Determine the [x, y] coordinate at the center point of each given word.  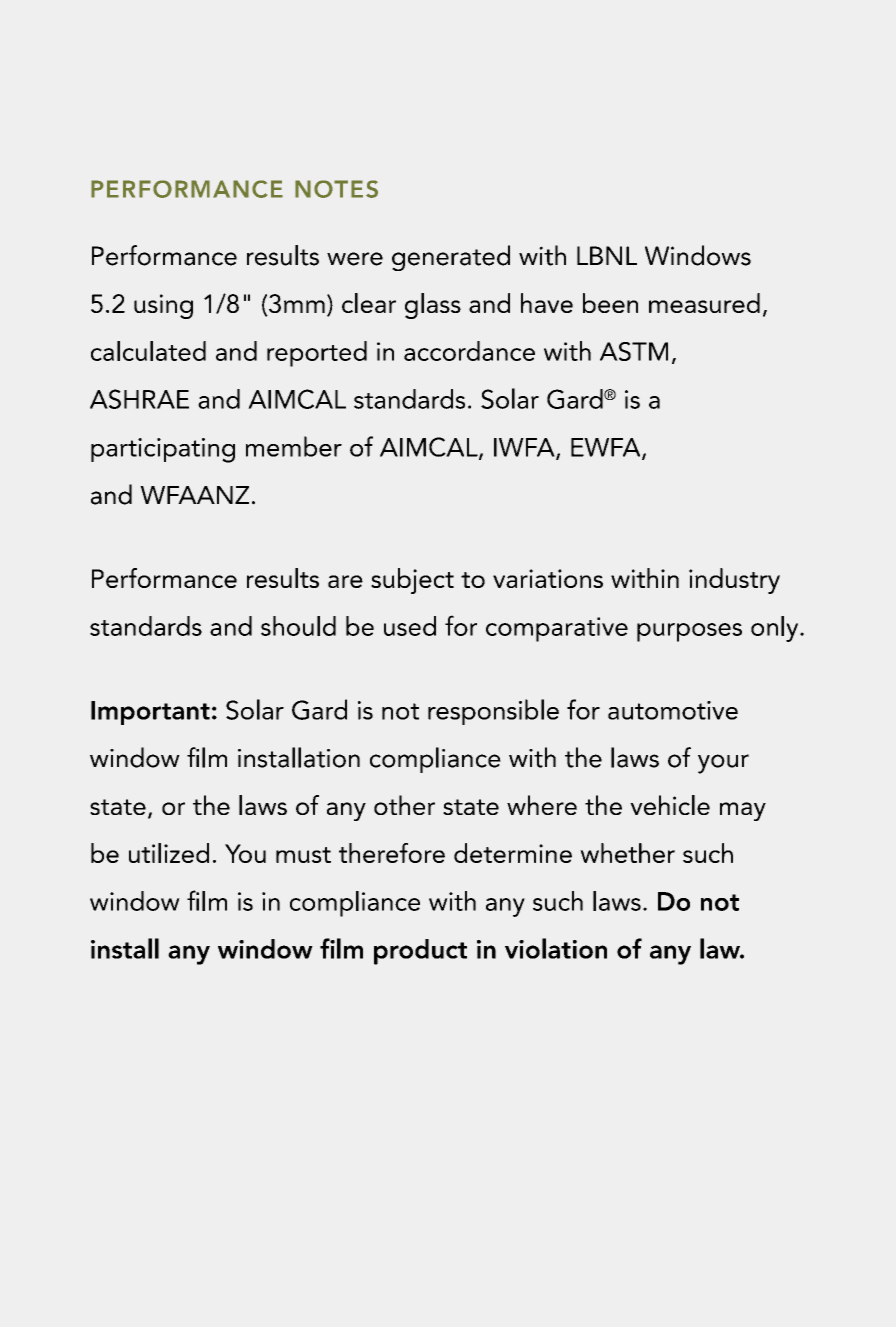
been [610, 303]
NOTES [336, 189]
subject [412, 581]
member [294, 446]
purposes [689, 632]
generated [451, 258]
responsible [493, 712]
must [303, 855]
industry [734, 581]
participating [163, 450]
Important [150, 713]
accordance [469, 351]
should [298, 626]
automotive [673, 710]
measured [704, 303]
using [163, 306]
